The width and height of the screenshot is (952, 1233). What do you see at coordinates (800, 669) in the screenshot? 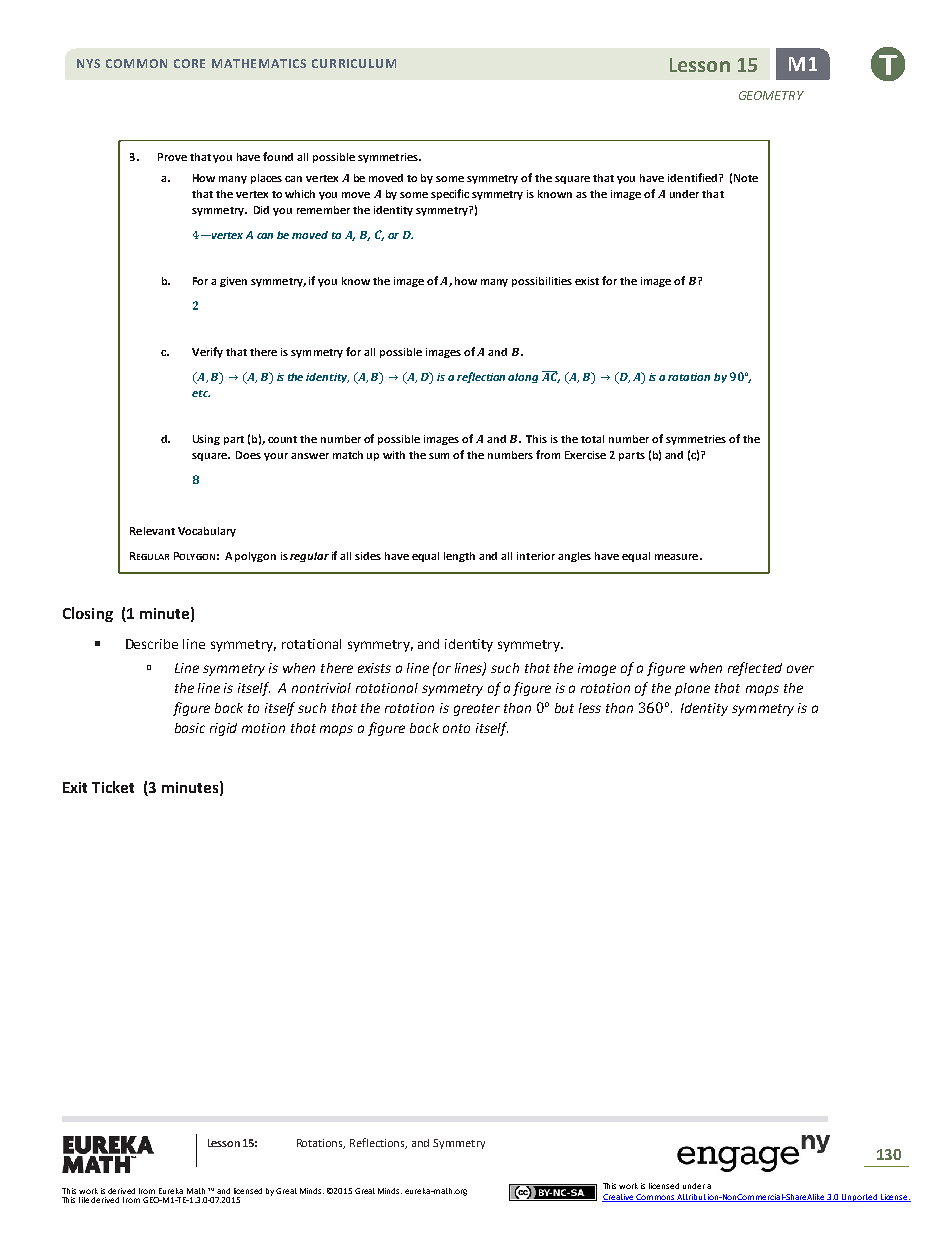
I see `over` at bounding box center [800, 669].
